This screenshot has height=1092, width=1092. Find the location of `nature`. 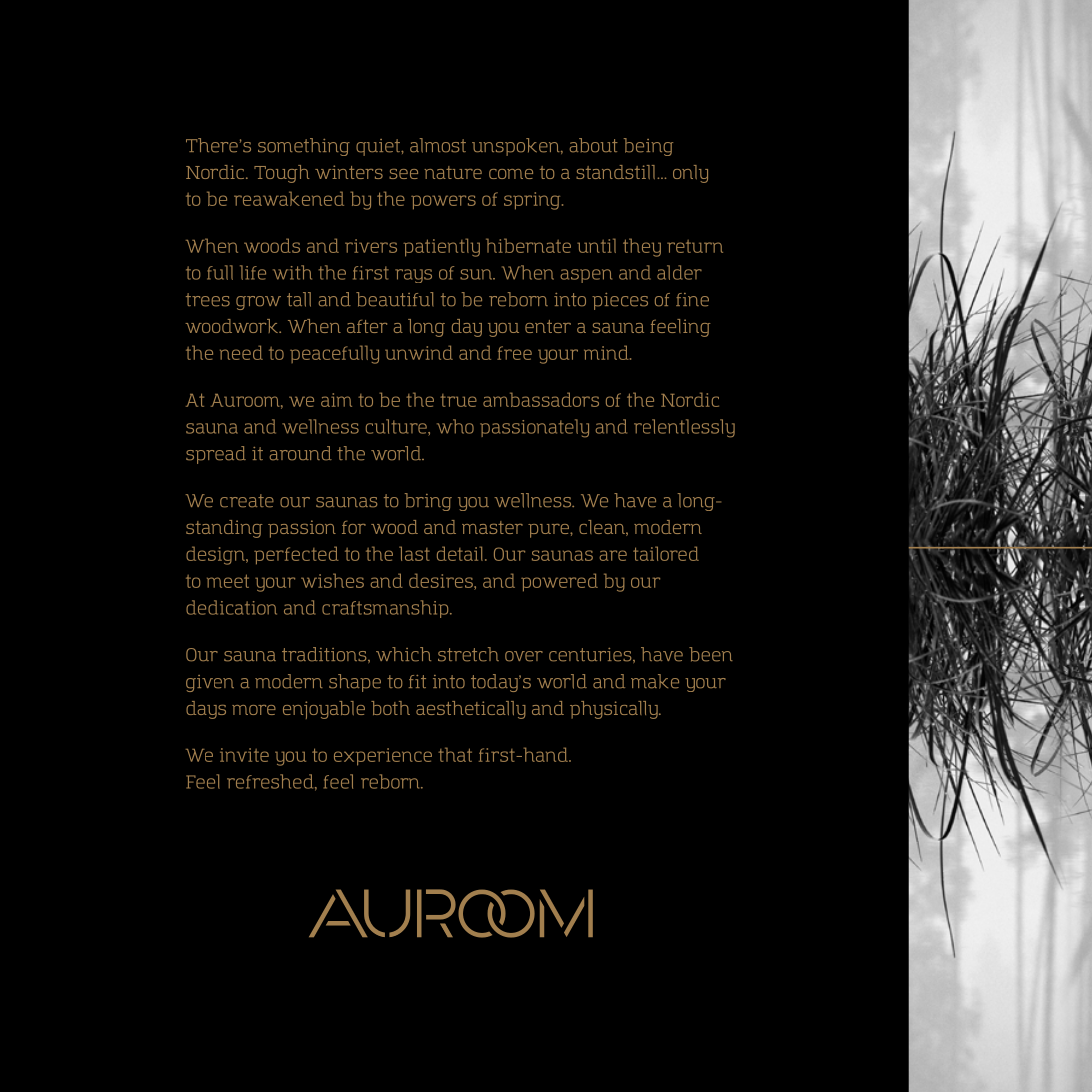

nature is located at coordinates (453, 172).
